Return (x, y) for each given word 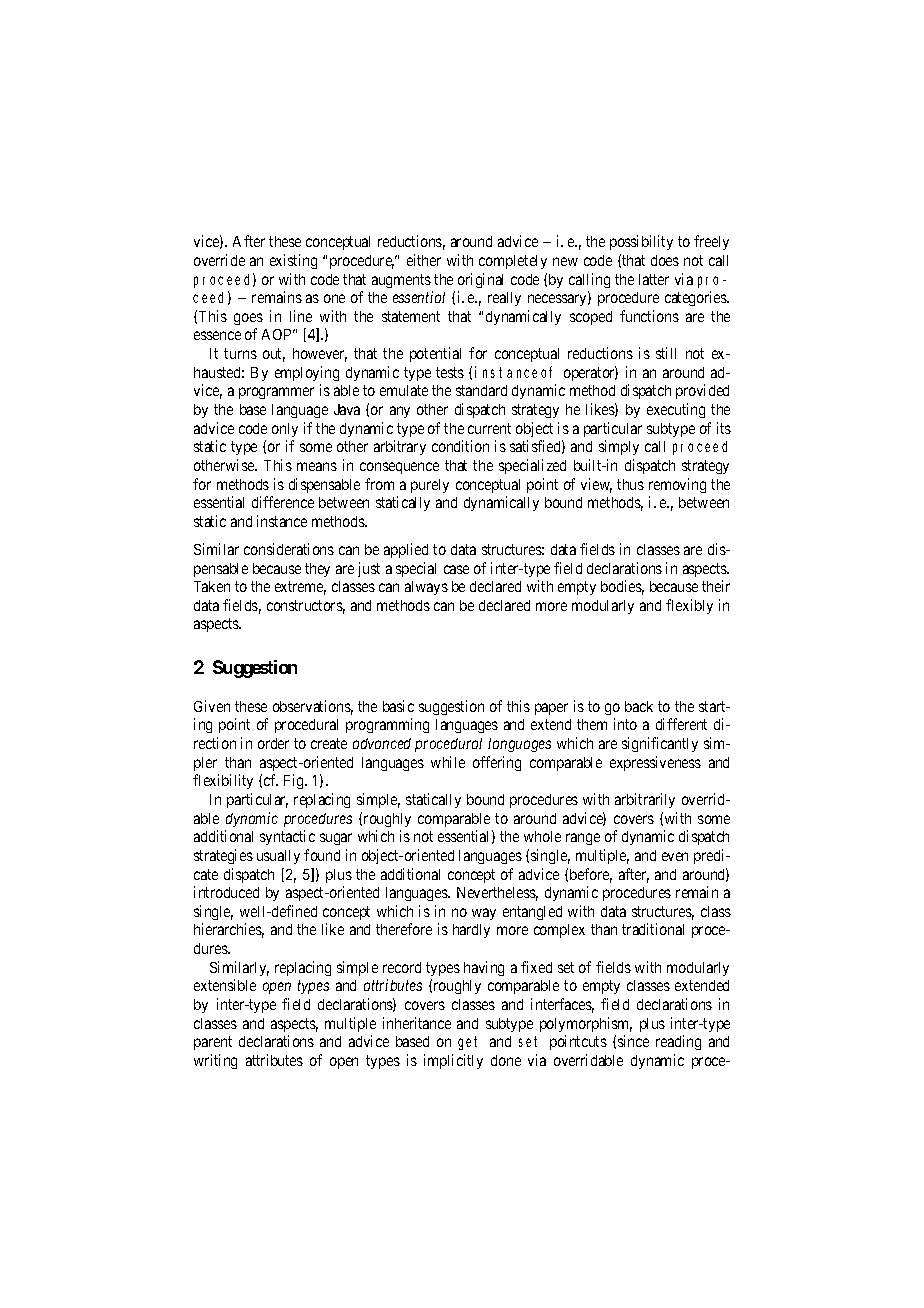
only (285, 430)
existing (293, 261)
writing (215, 1061)
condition (460, 446)
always (426, 588)
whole (542, 836)
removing (677, 485)
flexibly (689, 606)
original (480, 280)
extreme (300, 588)
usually (278, 857)
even (675, 856)
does (665, 260)
